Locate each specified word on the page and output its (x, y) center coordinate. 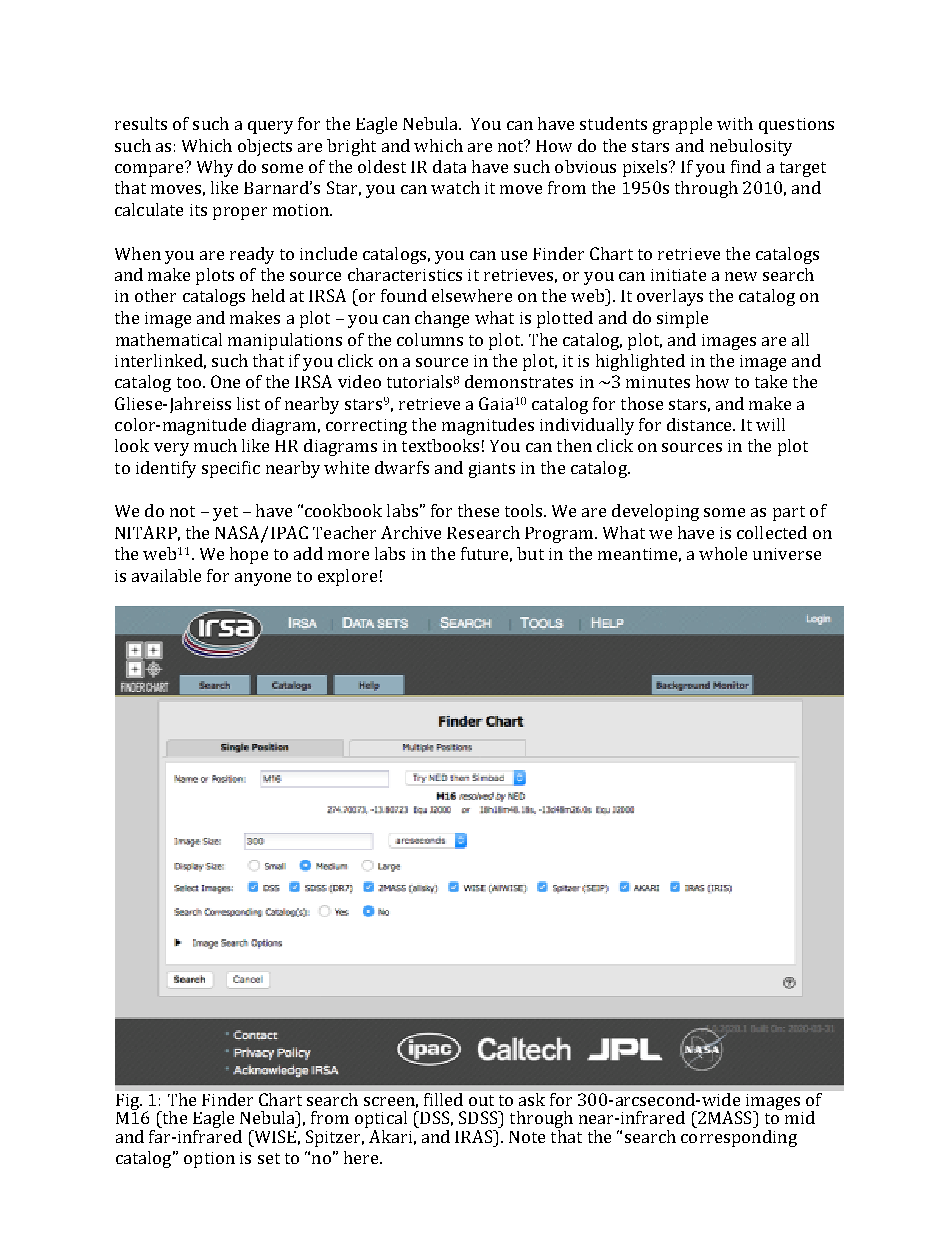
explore (347, 577)
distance (700, 424)
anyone (263, 579)
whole (723, 553)
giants (492, 470)
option (209, 1160)
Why (215, 168)
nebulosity (751, 147)
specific (231, 469)
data (449, 166)
